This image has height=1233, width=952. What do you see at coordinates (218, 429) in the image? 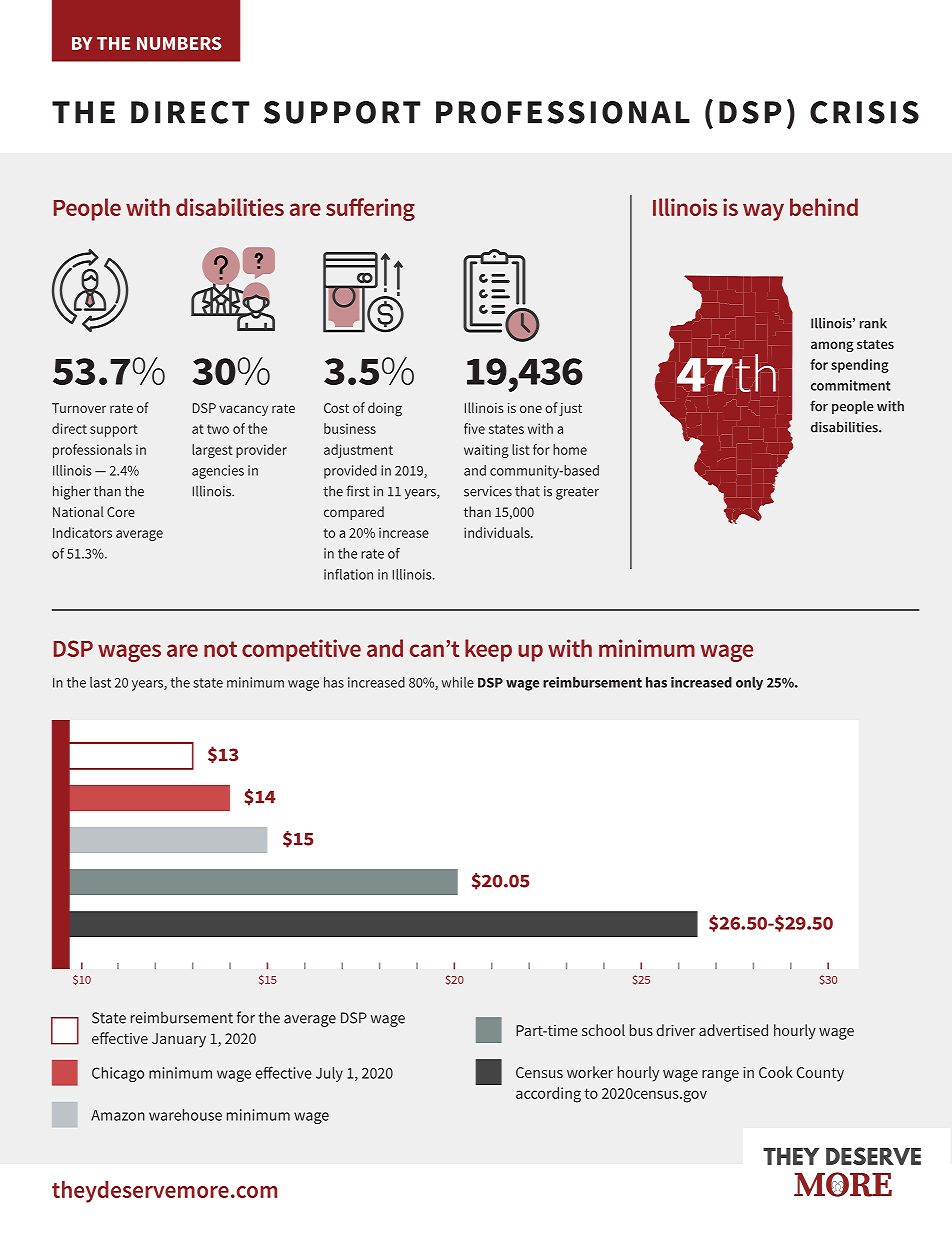
I see `two` at bounding box center [218, 429].
